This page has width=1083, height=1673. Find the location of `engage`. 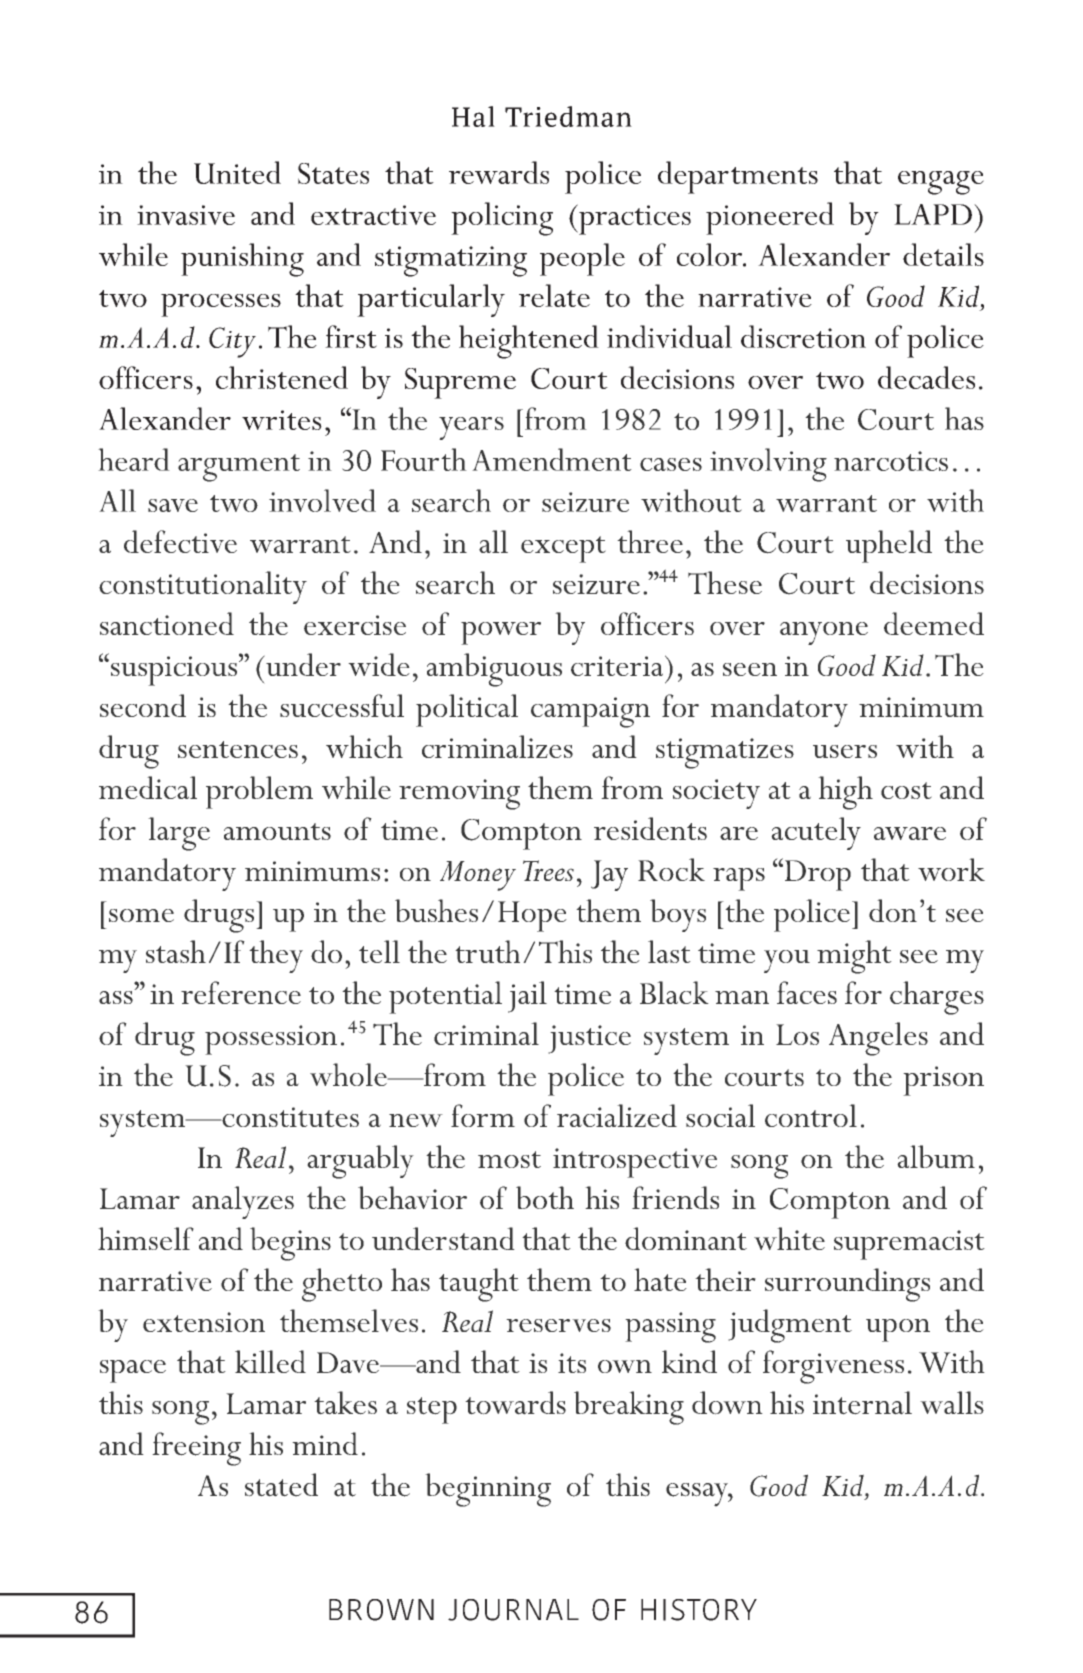

engage is located at coordinates (941, 183).
